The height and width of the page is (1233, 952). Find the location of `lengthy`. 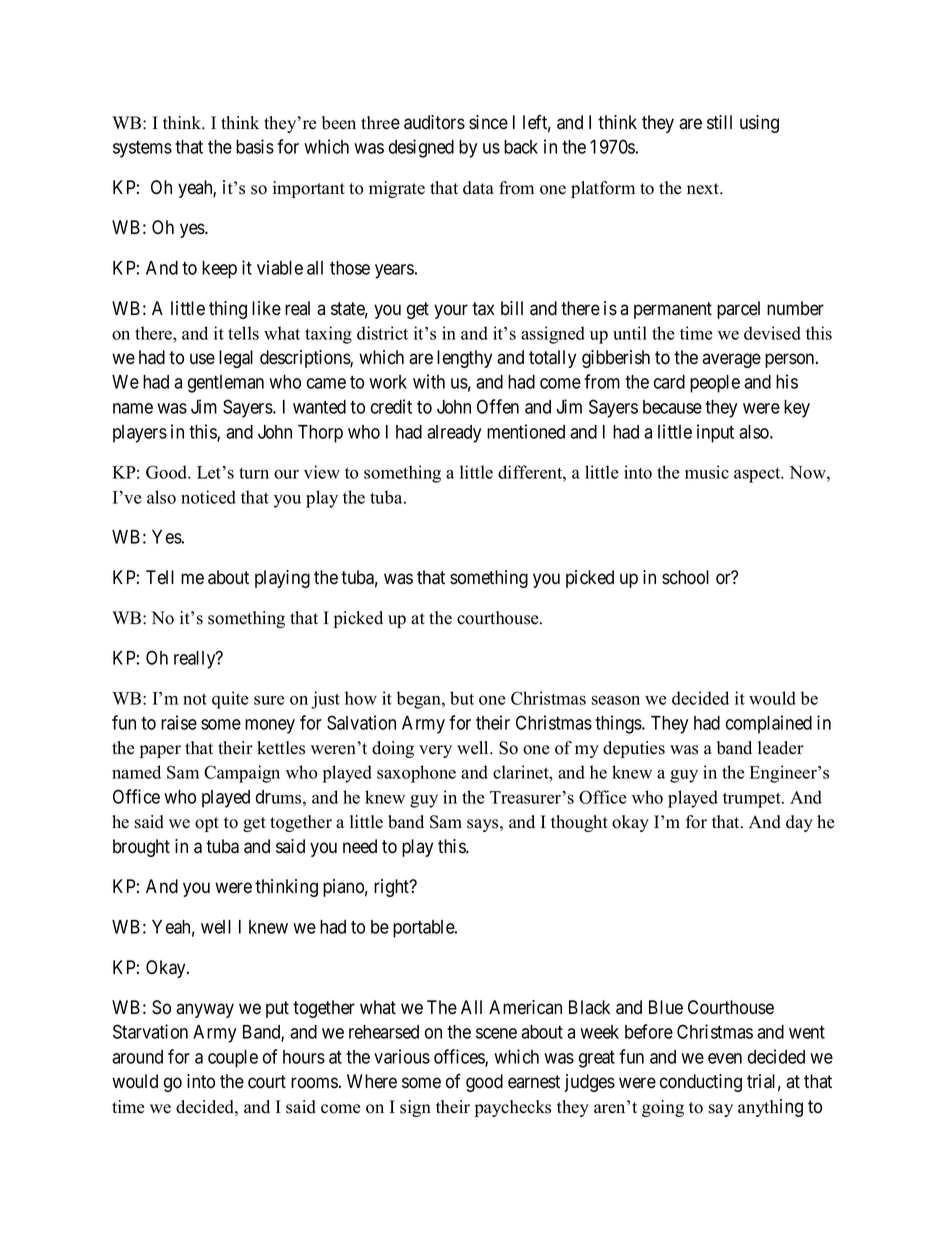

lengthy is located at coordinates (464, 359).
